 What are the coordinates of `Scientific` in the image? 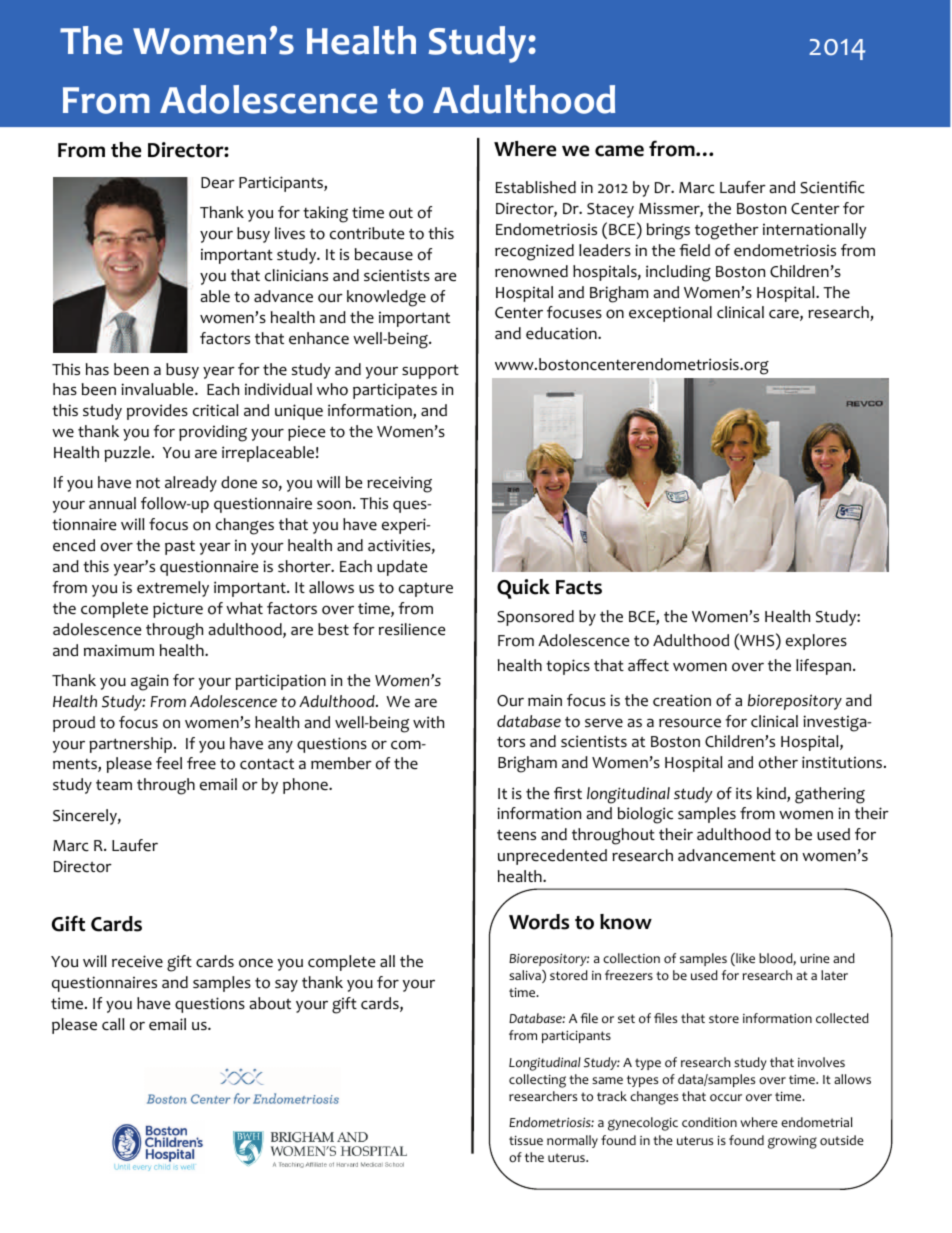 It's located at (832, 187).
